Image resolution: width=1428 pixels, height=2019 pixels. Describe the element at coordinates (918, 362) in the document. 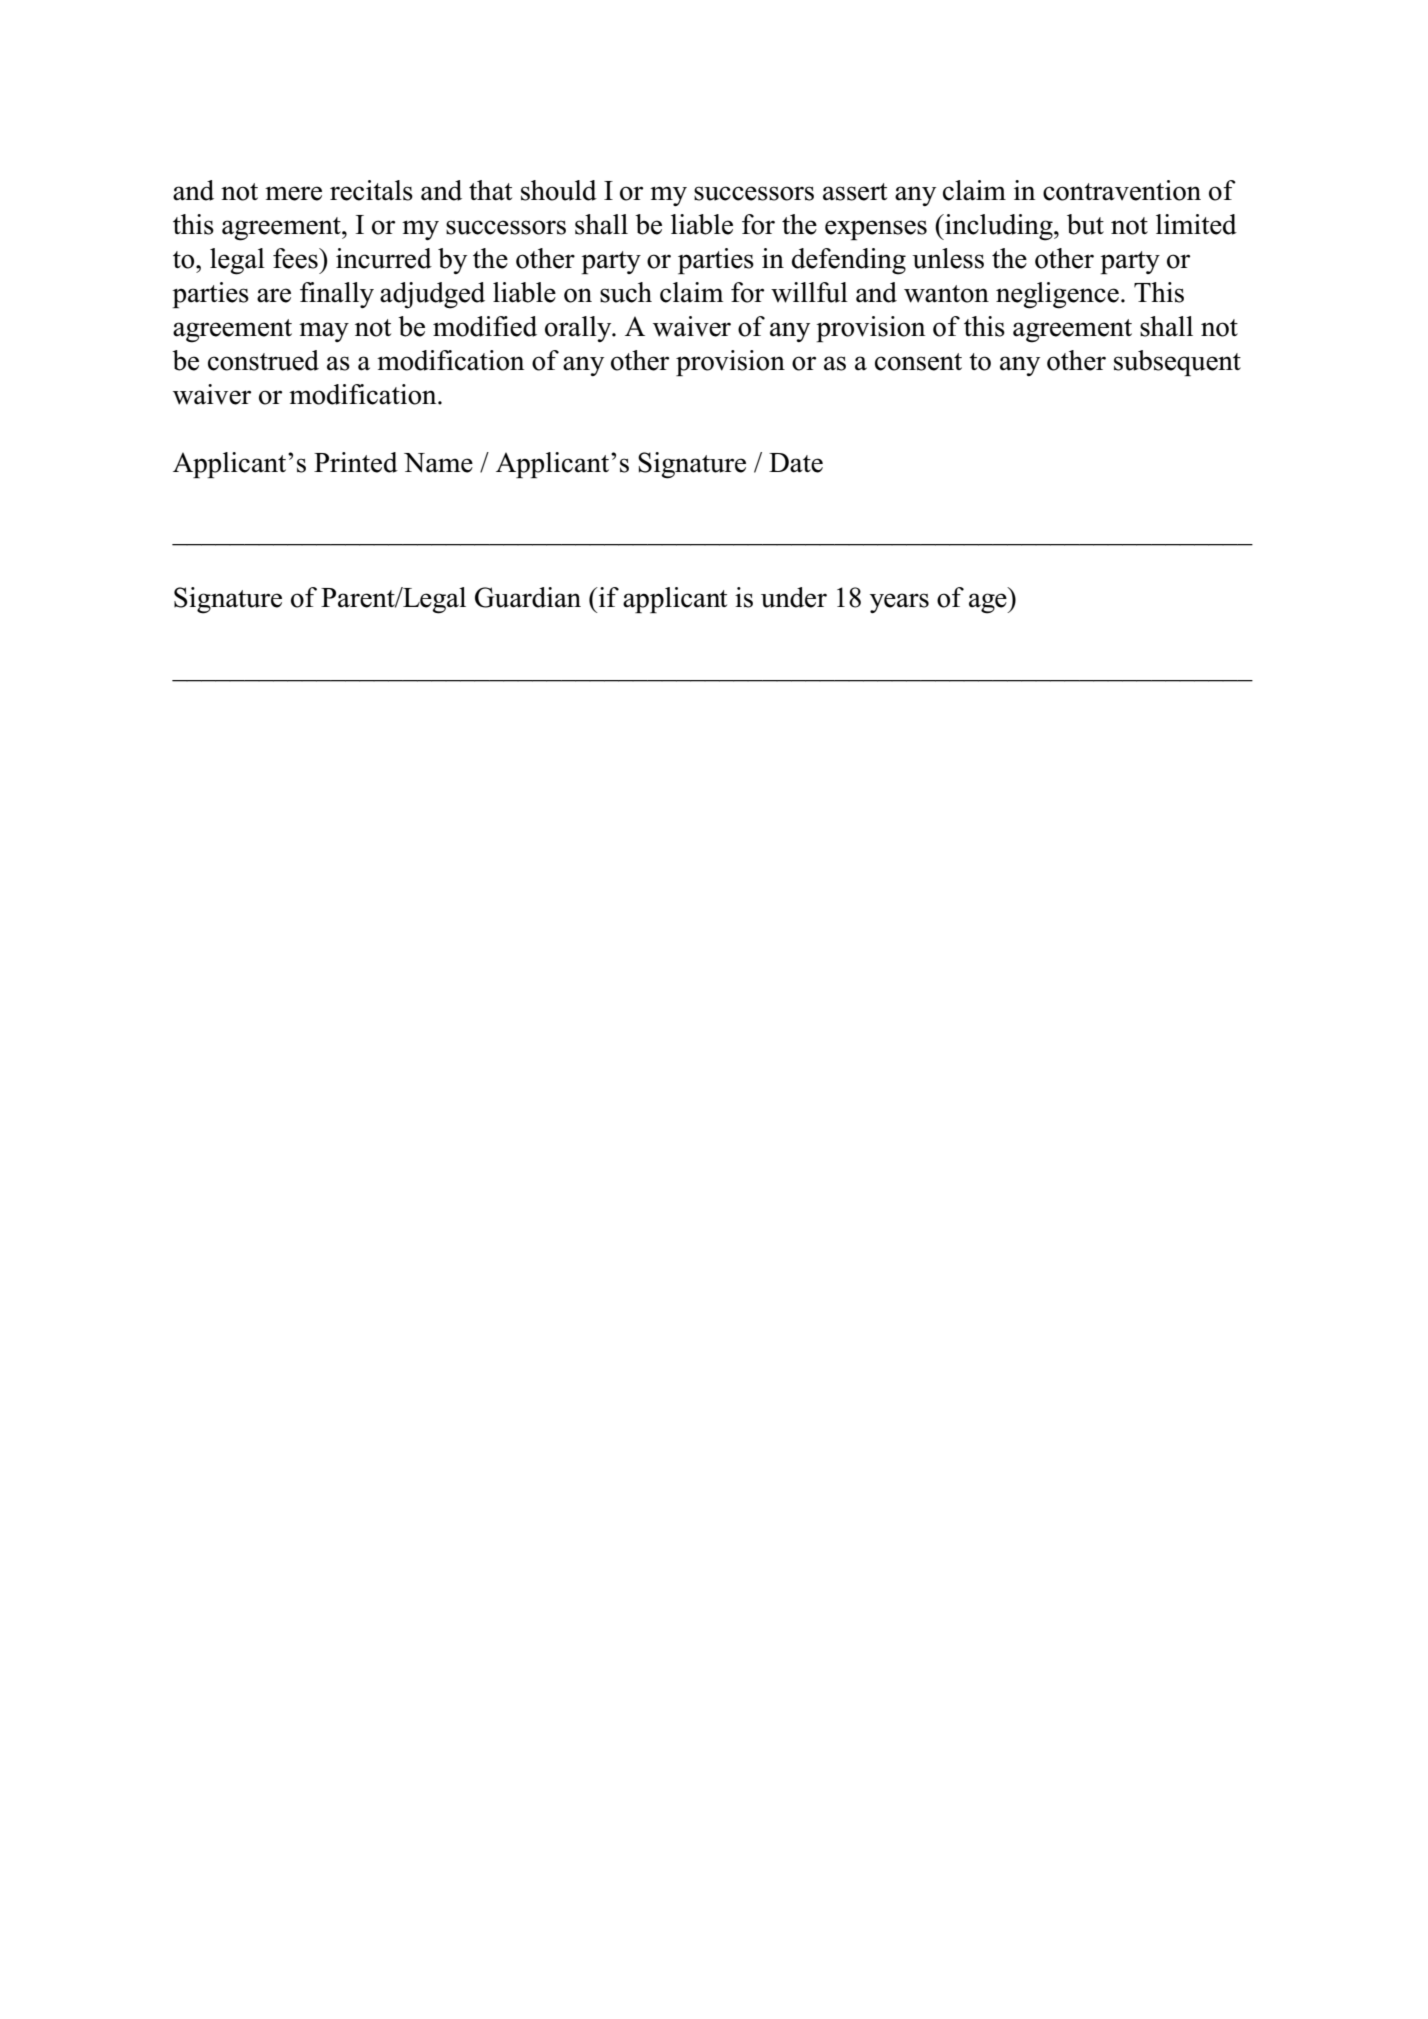

I see `consent` at that location.
